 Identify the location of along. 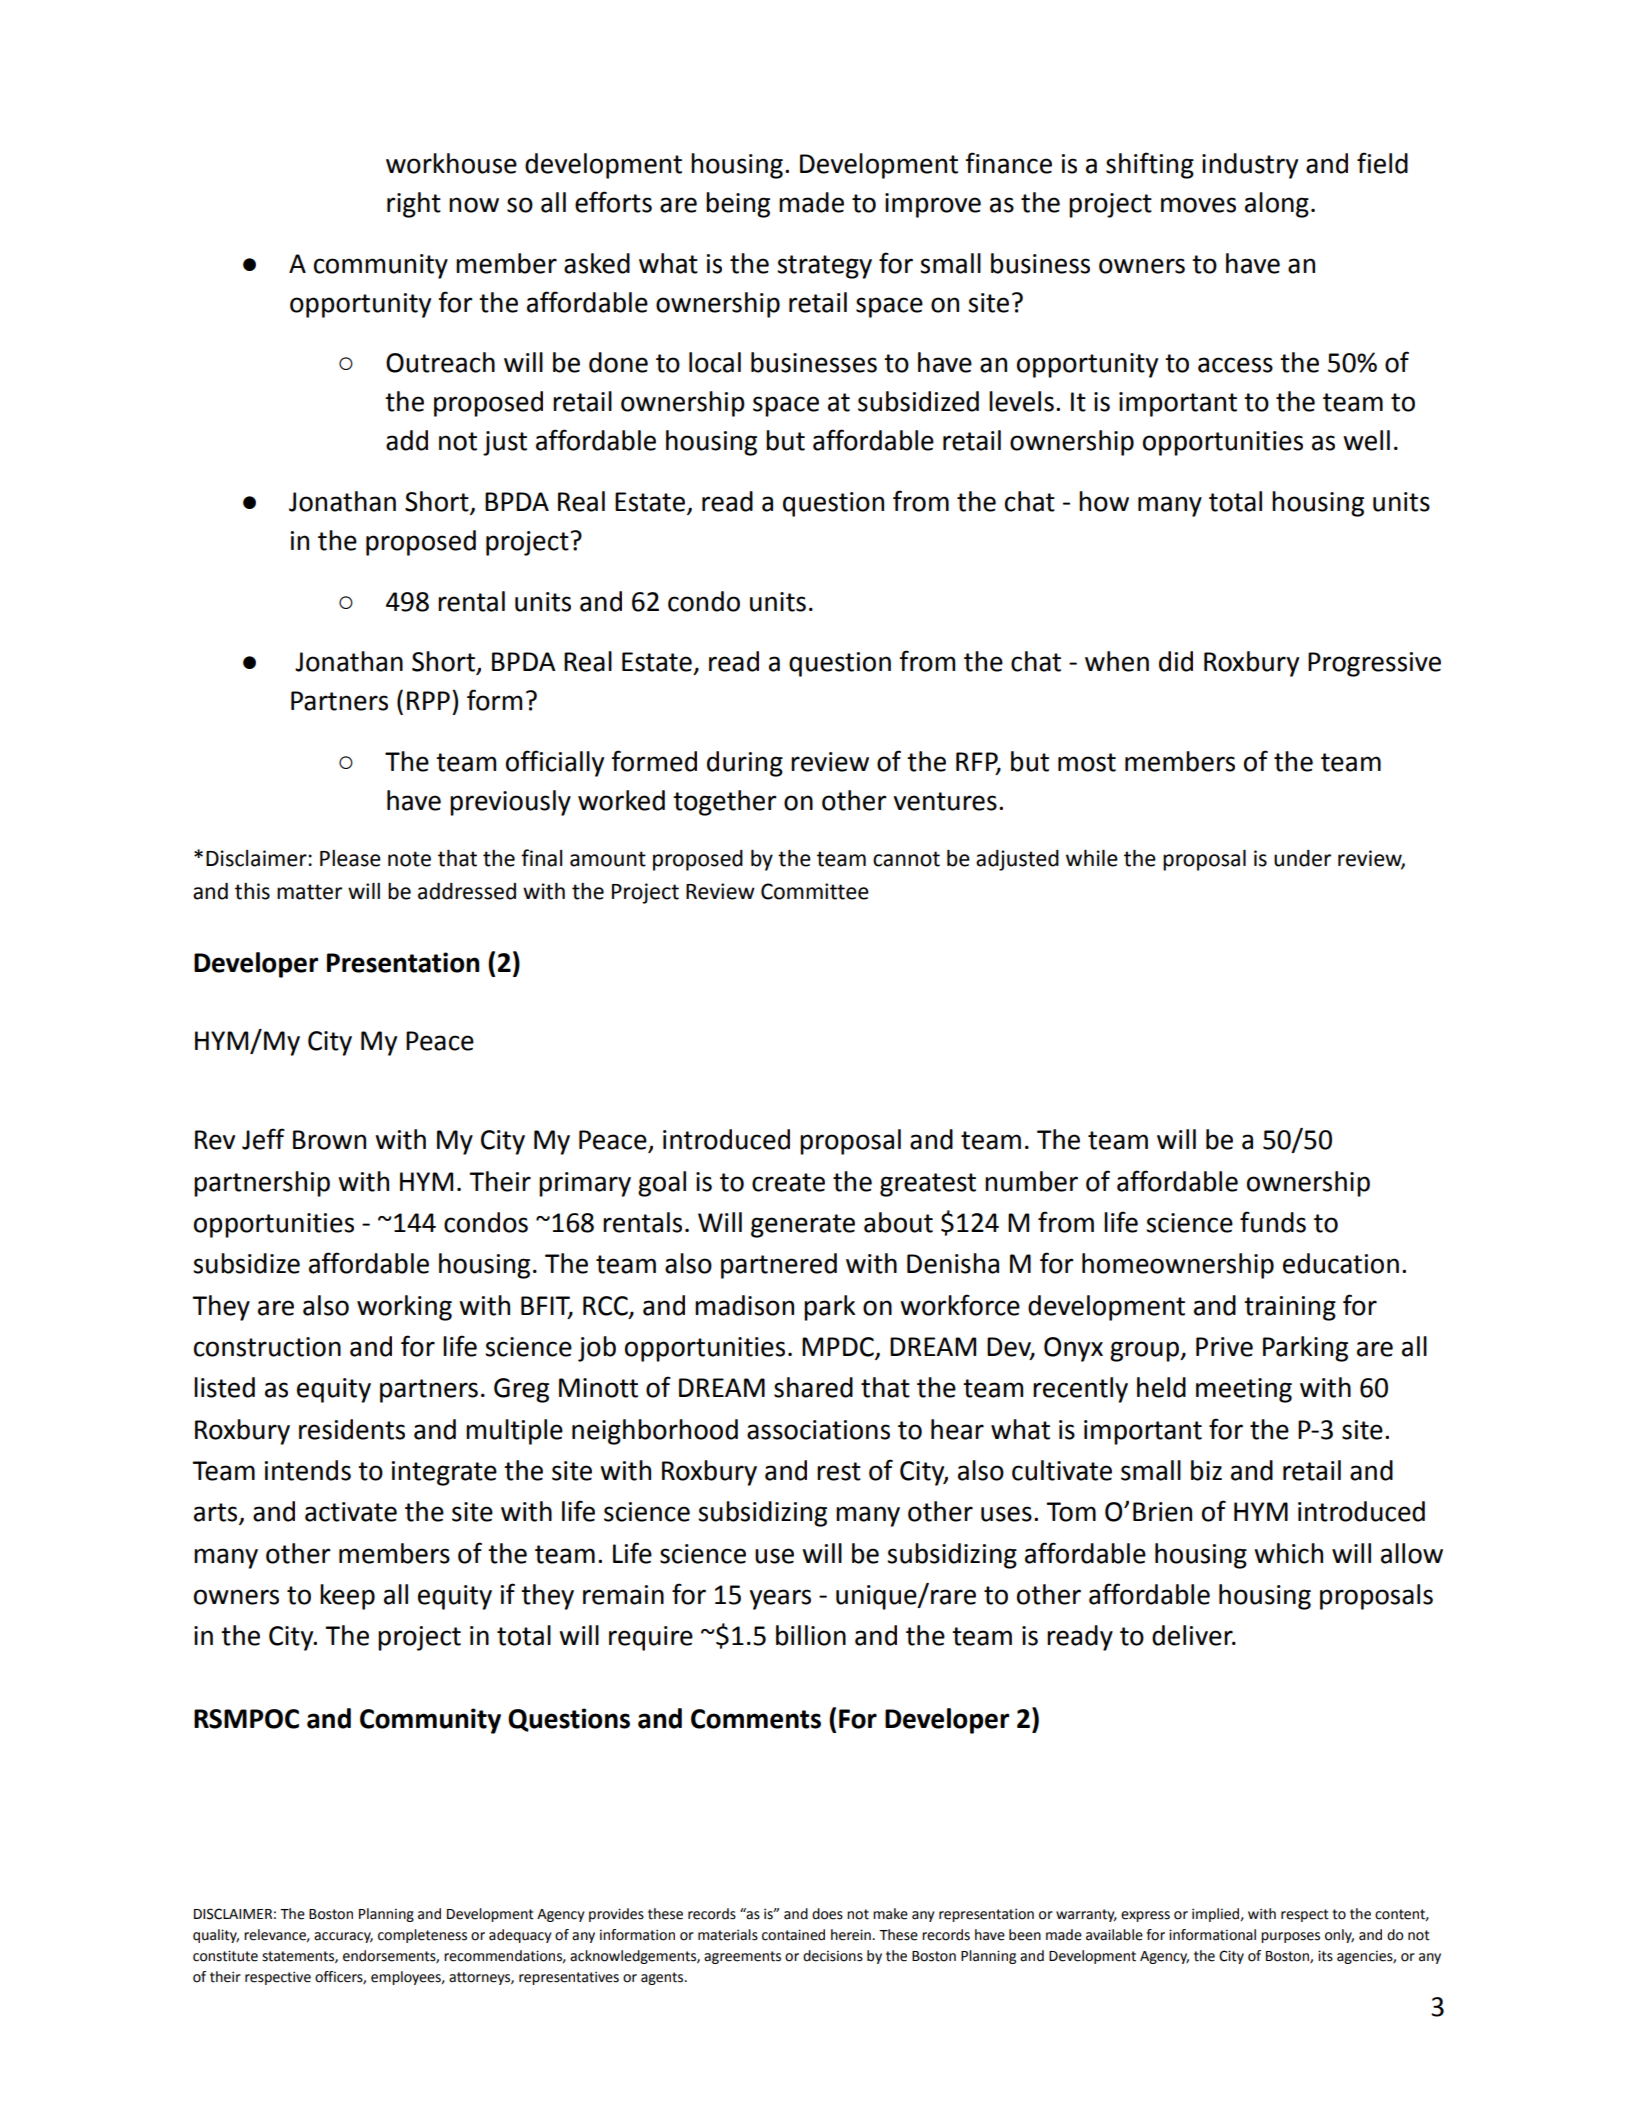
(1277, 205).
